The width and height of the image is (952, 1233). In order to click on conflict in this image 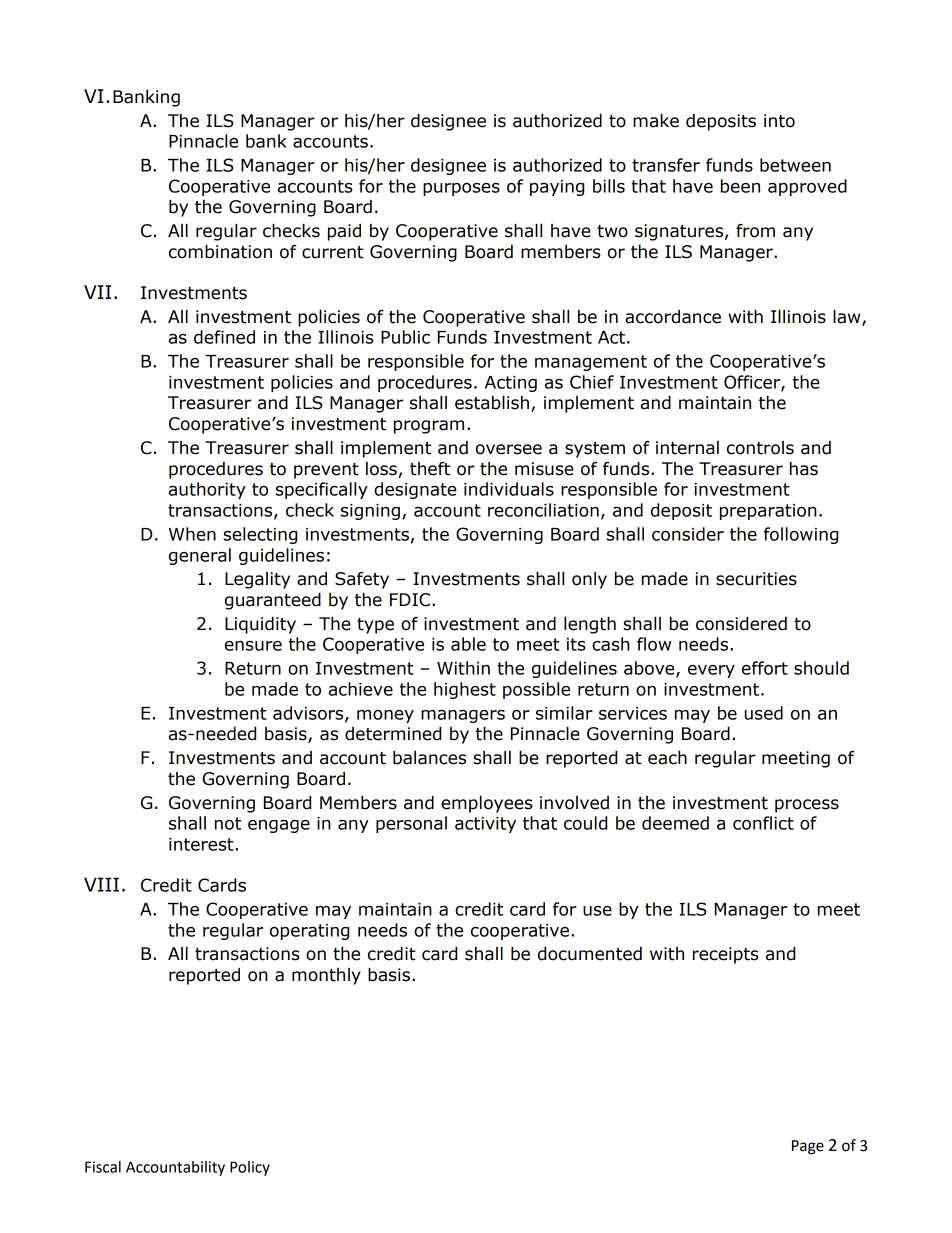, I will do `click(763, 823)`.
